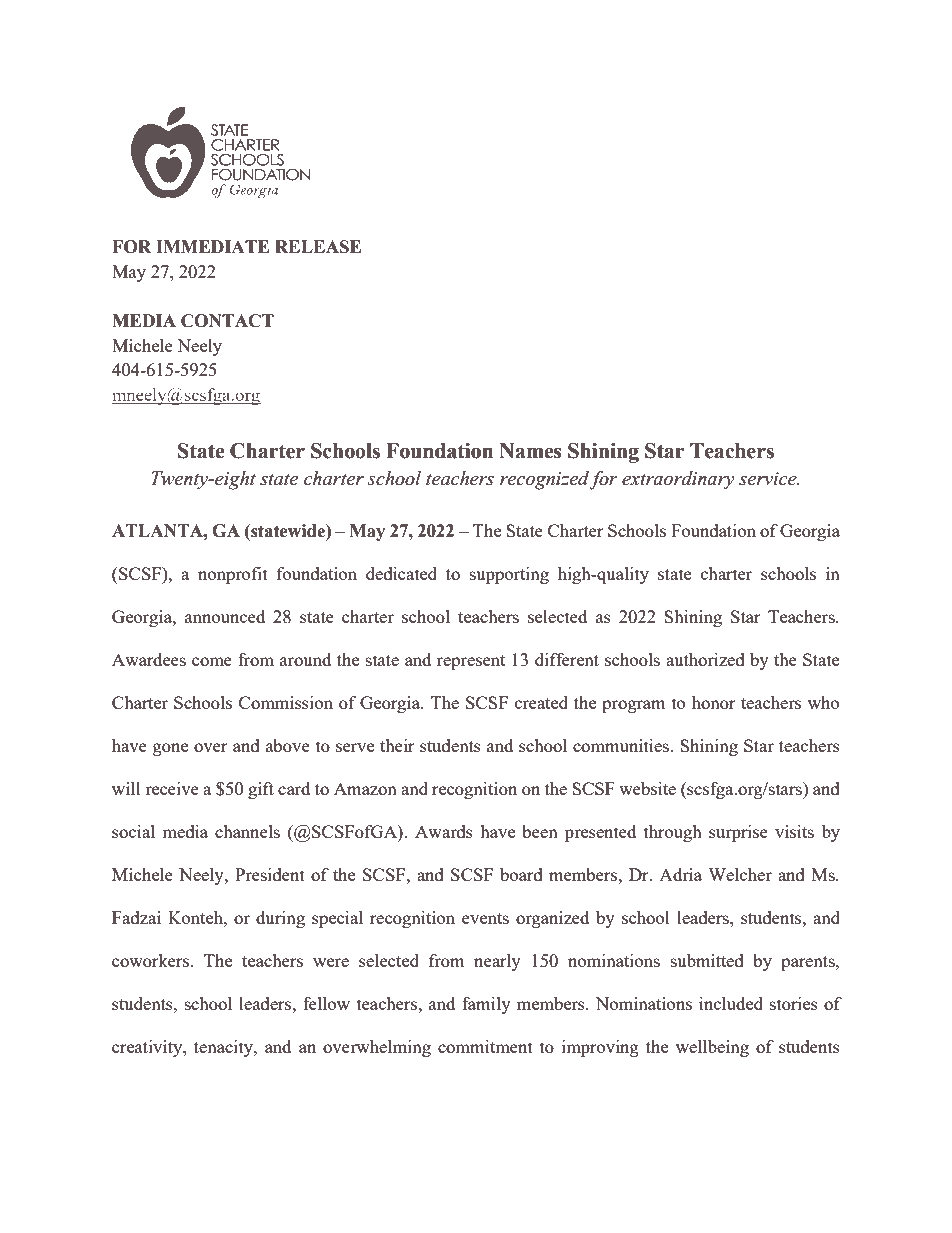  Describe the element at coordinates (705, 659) in the screenshot. I see `authorized` at that location.
